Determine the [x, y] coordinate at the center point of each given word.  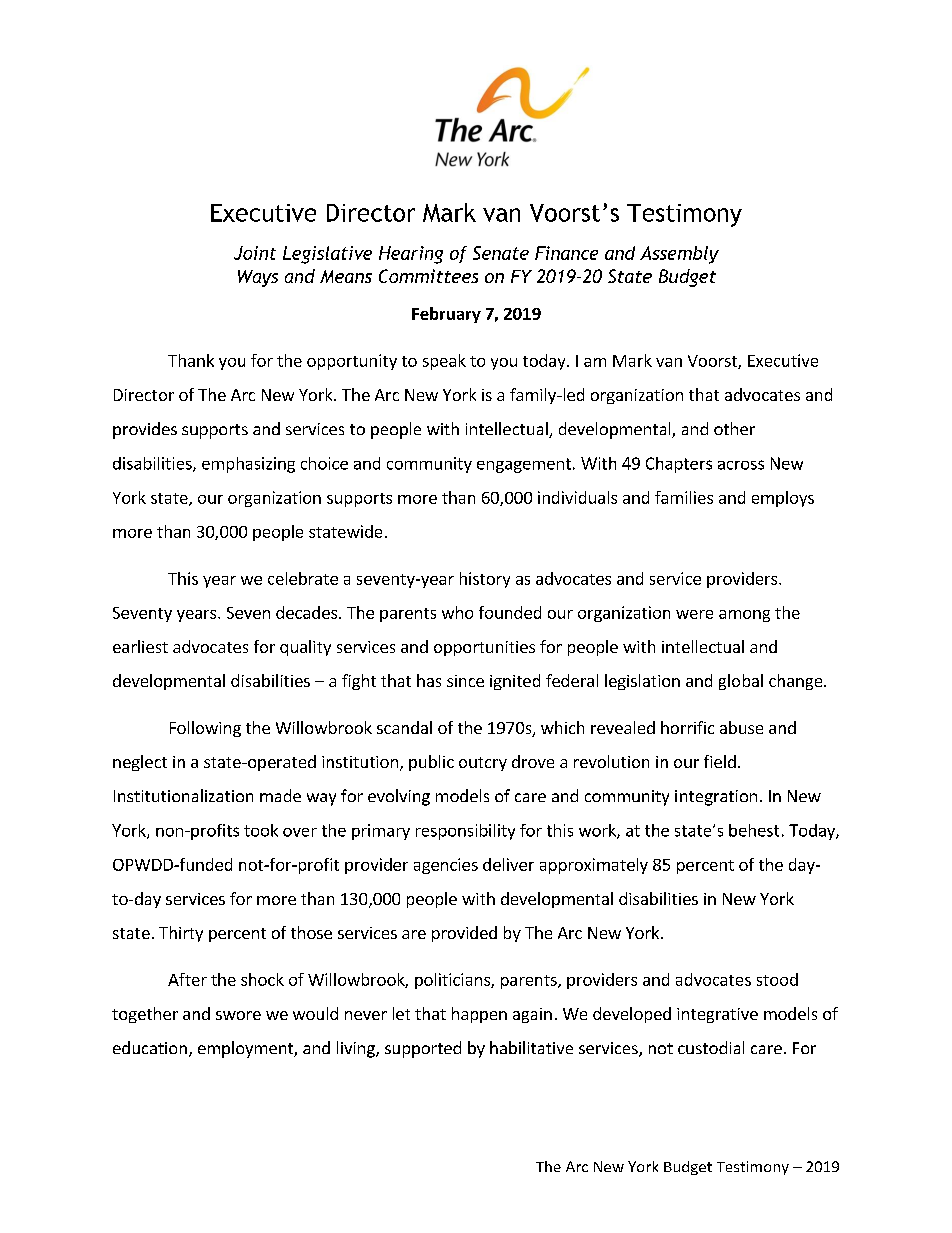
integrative [717, 1015]
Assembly [679, 255]
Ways [258, 278]
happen [479, 1015]
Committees [428, 276]
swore [238, 1015]
